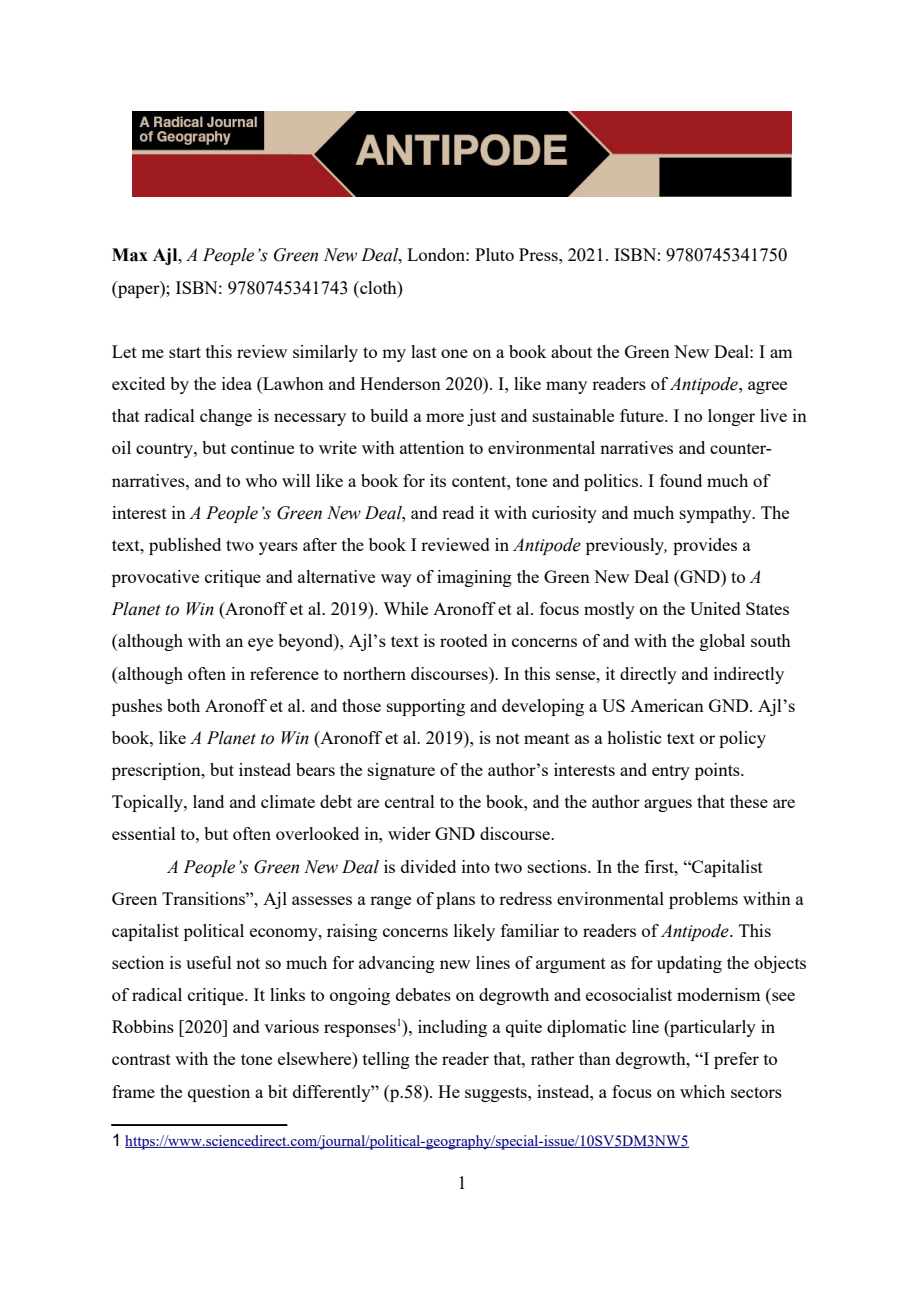  What do you see at coordinates (722, 642) in the page?
I see `global` at bounding box center [722, 642].
